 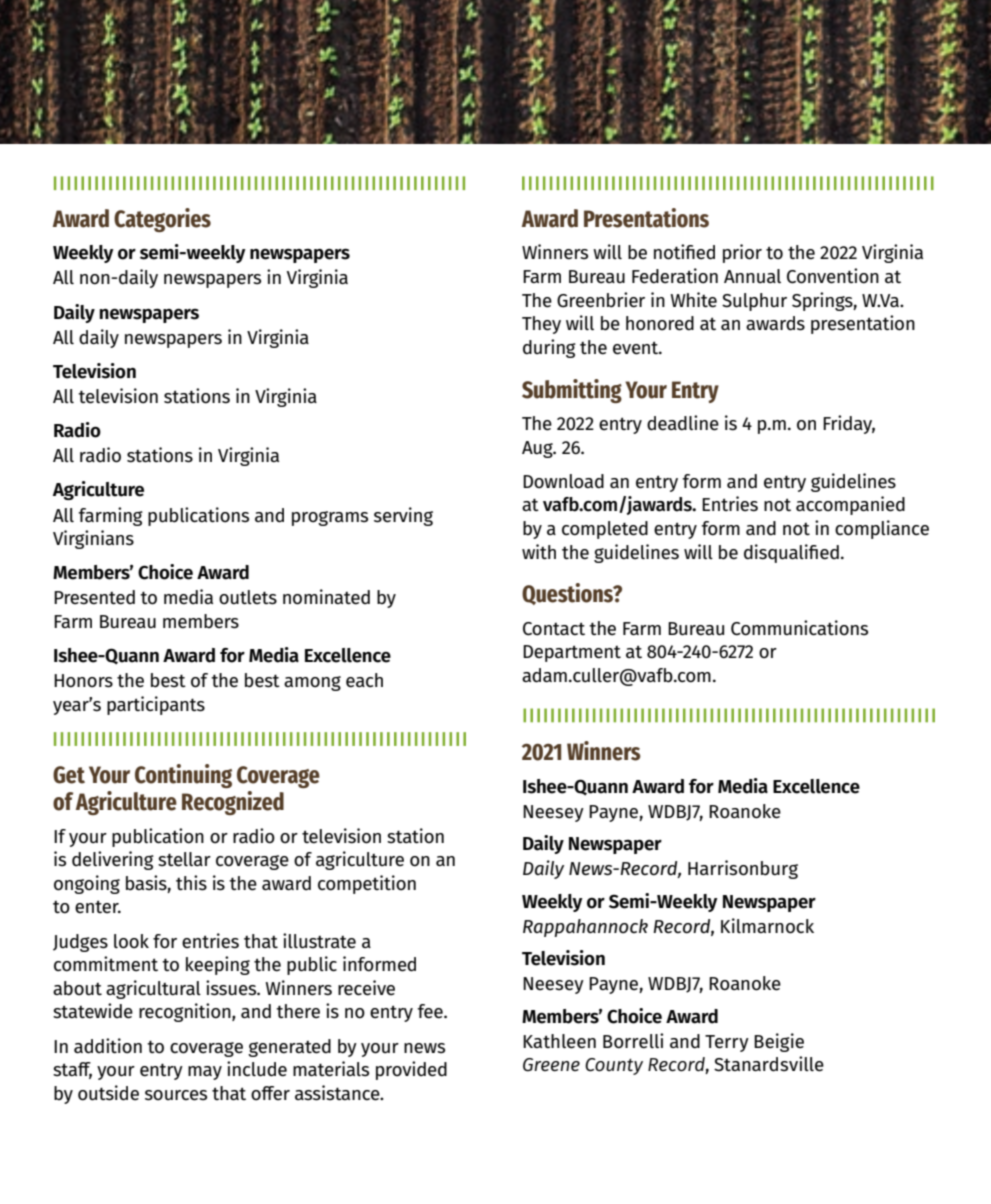 I want to click on disqualified, so click(x=791, y=553).
